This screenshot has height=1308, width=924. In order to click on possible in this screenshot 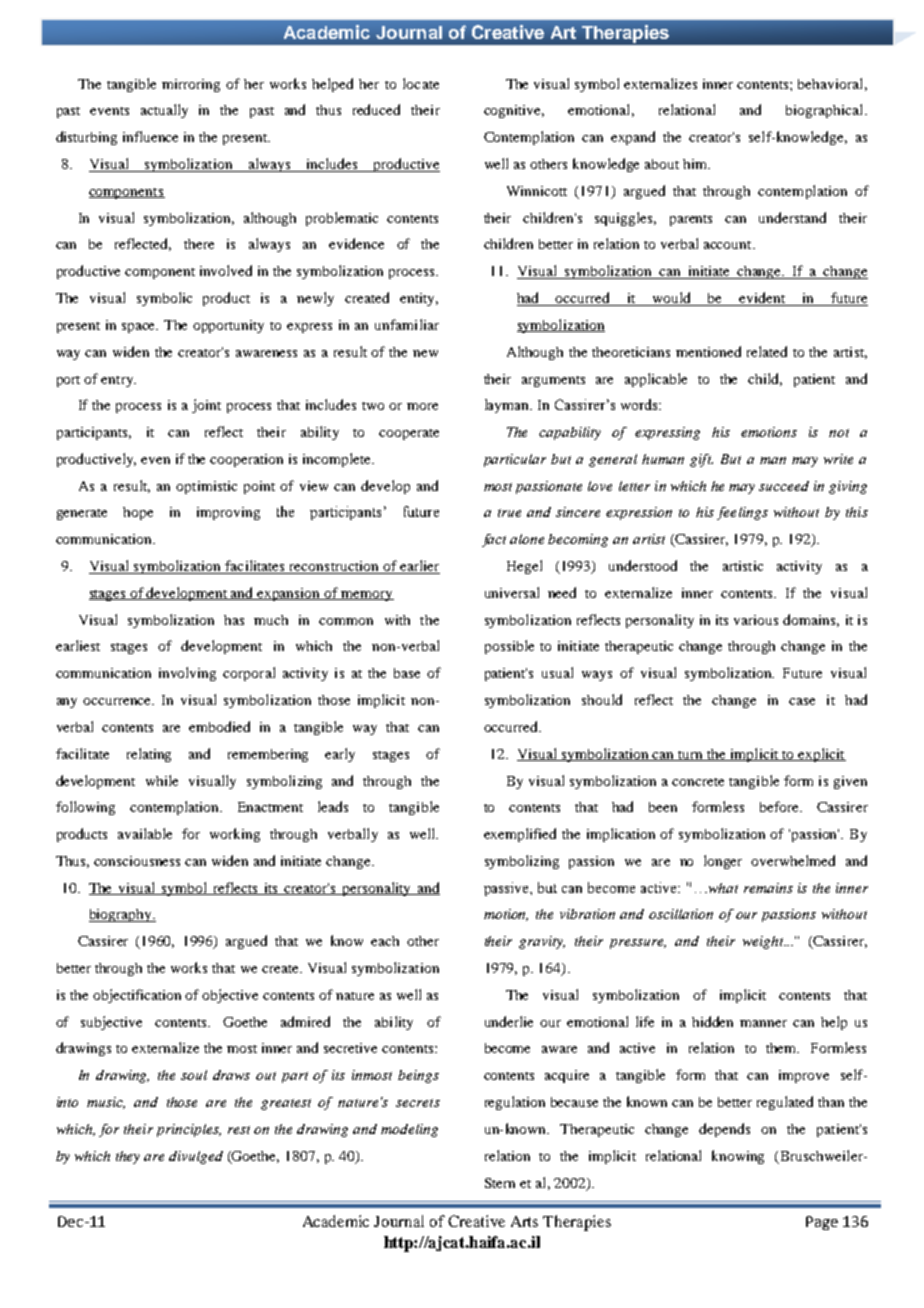, I will do `click(509, 647)`.
